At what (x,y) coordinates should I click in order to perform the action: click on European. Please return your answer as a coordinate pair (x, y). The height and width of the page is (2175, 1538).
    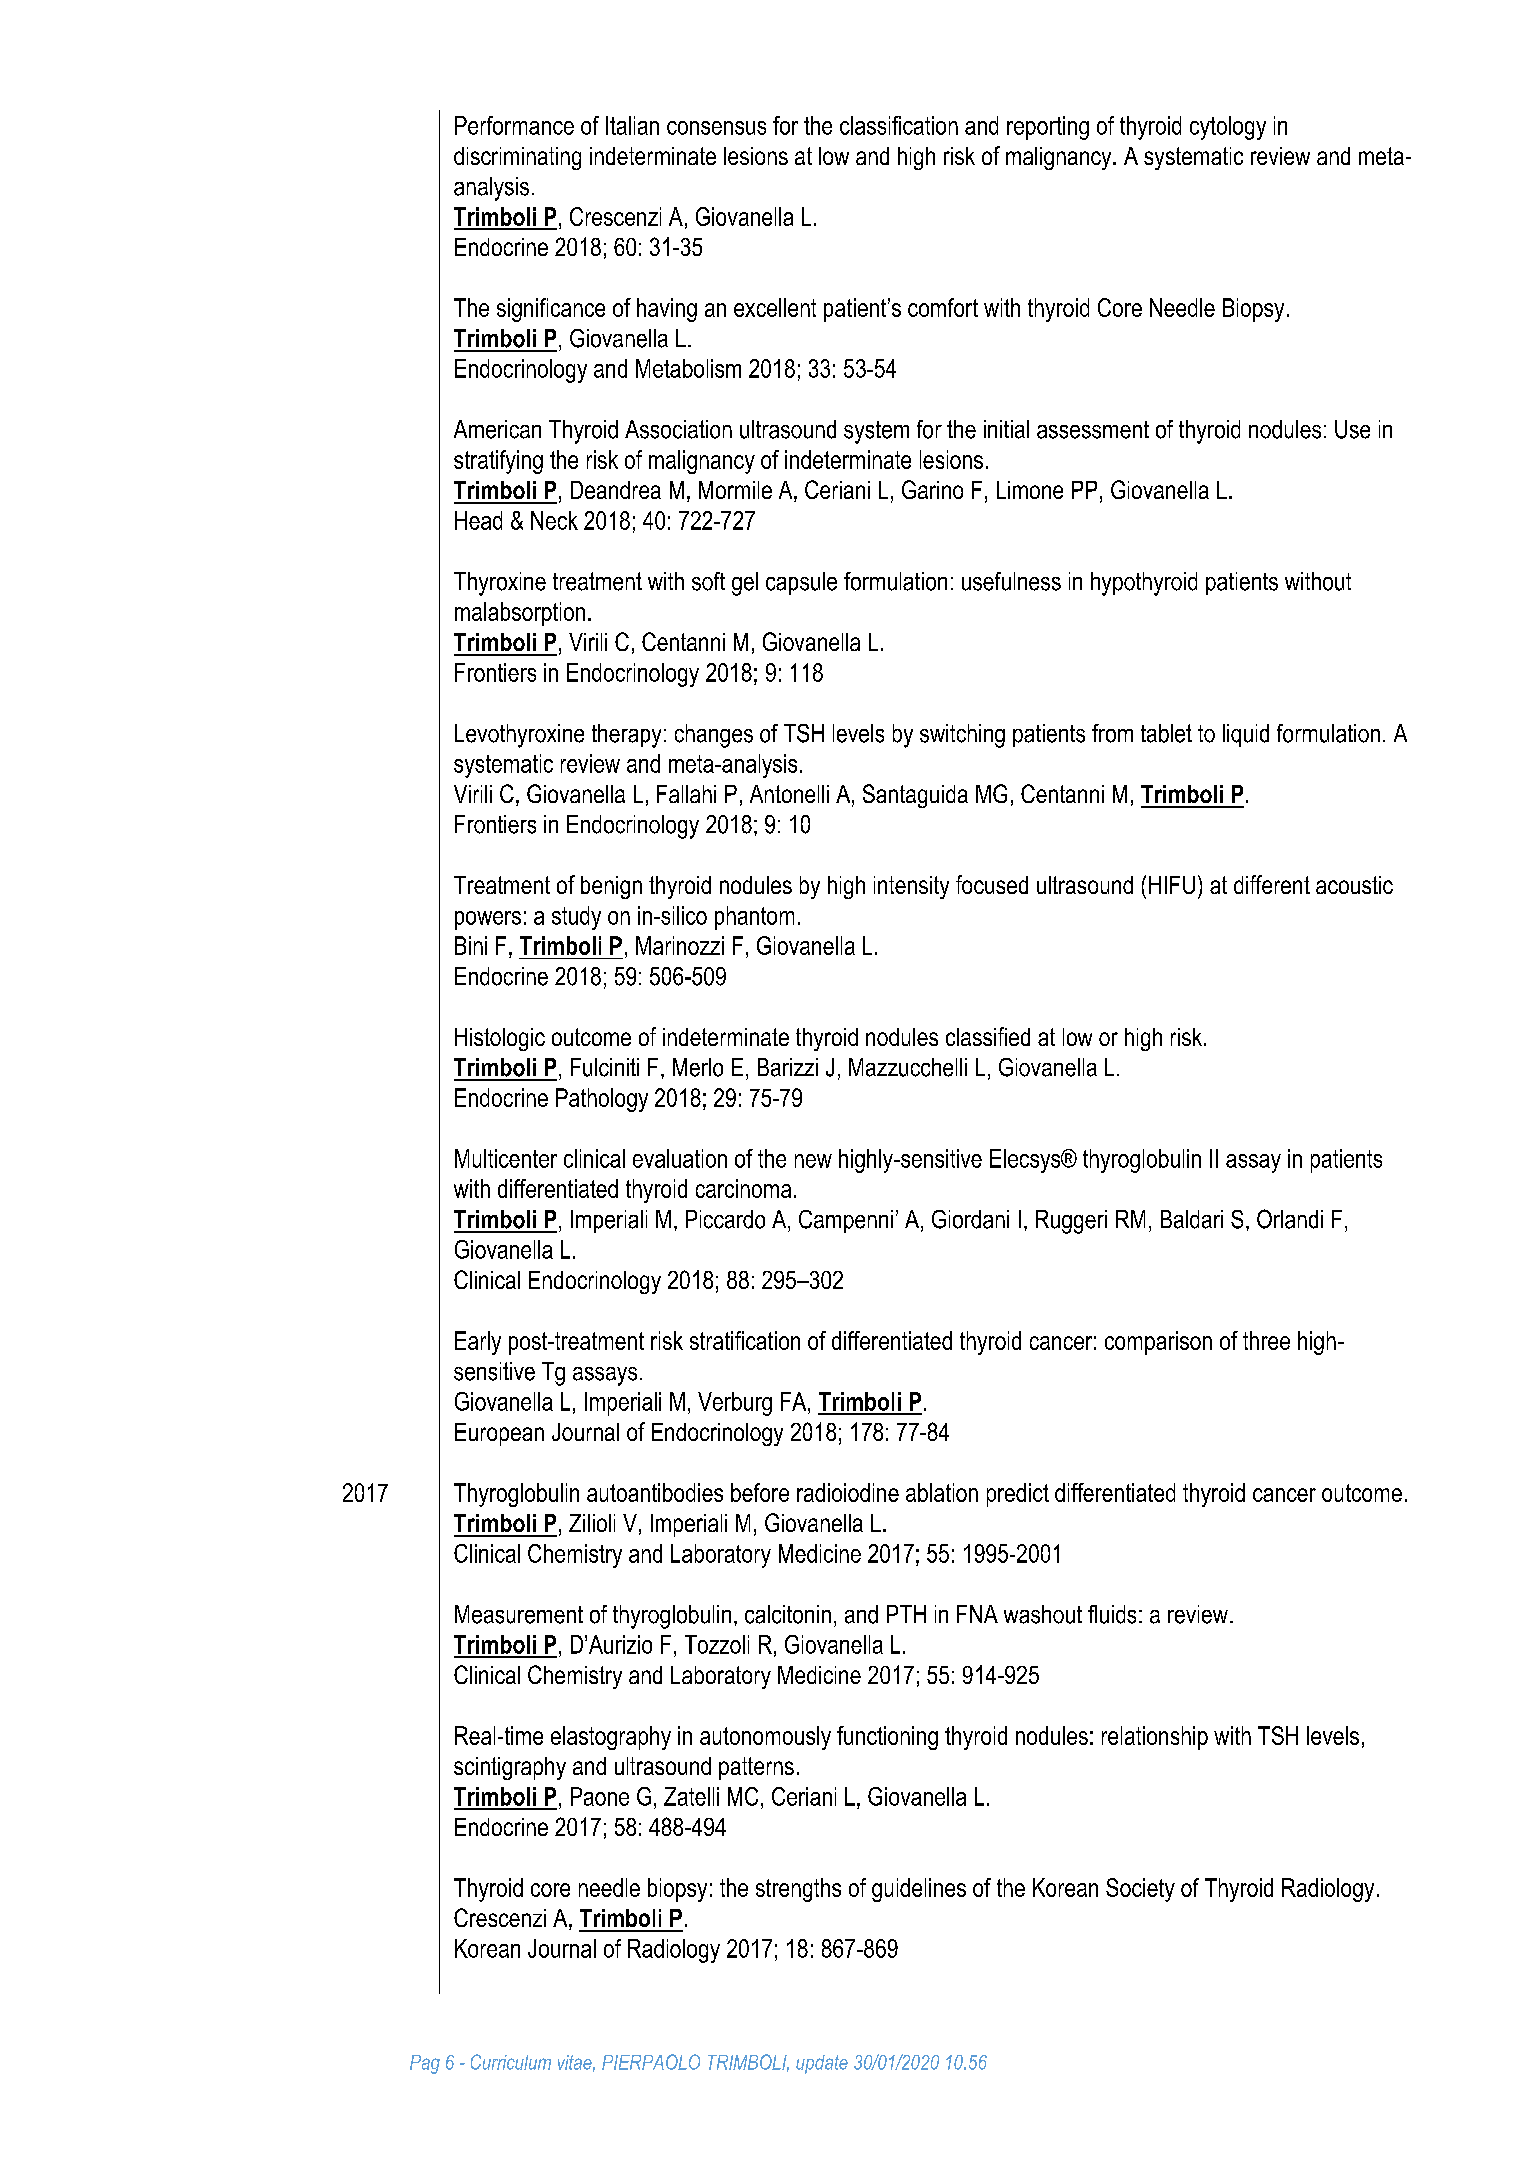
    Looking at the image, I should click on (499, 1434).
